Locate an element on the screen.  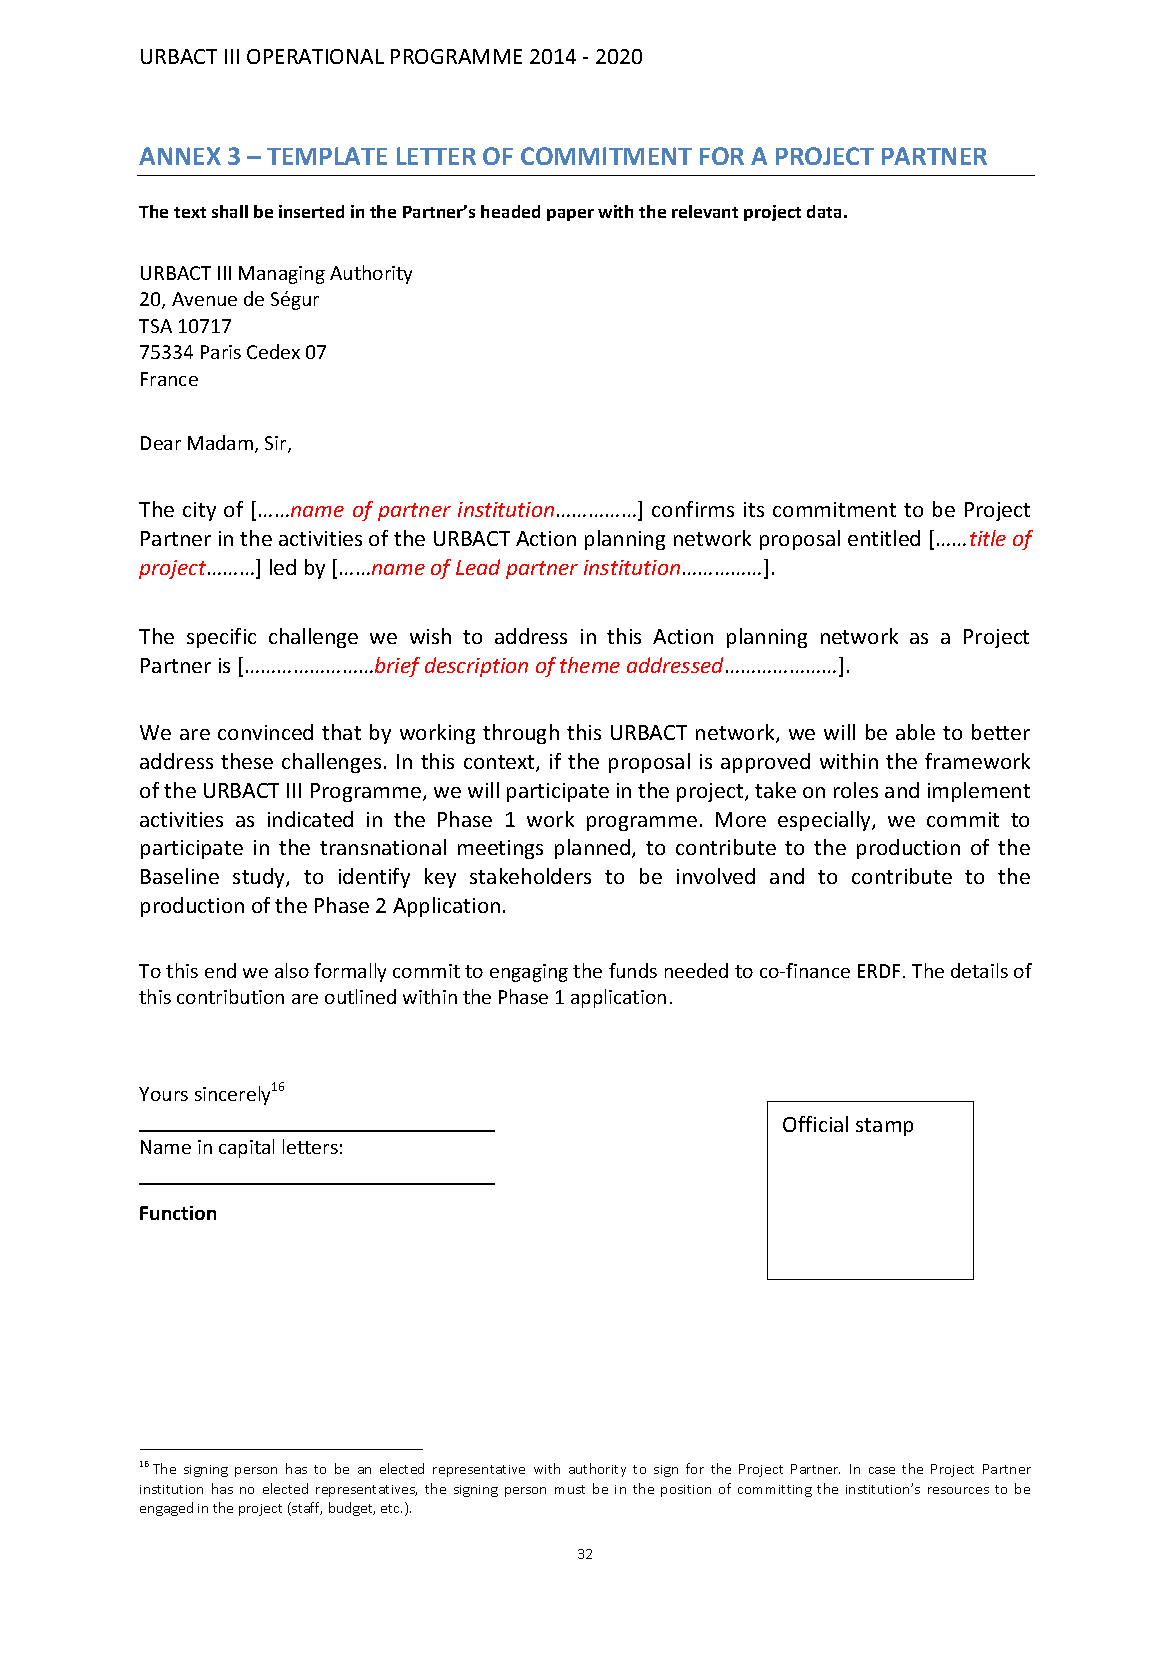
its is located at coordinates (754, 509).
